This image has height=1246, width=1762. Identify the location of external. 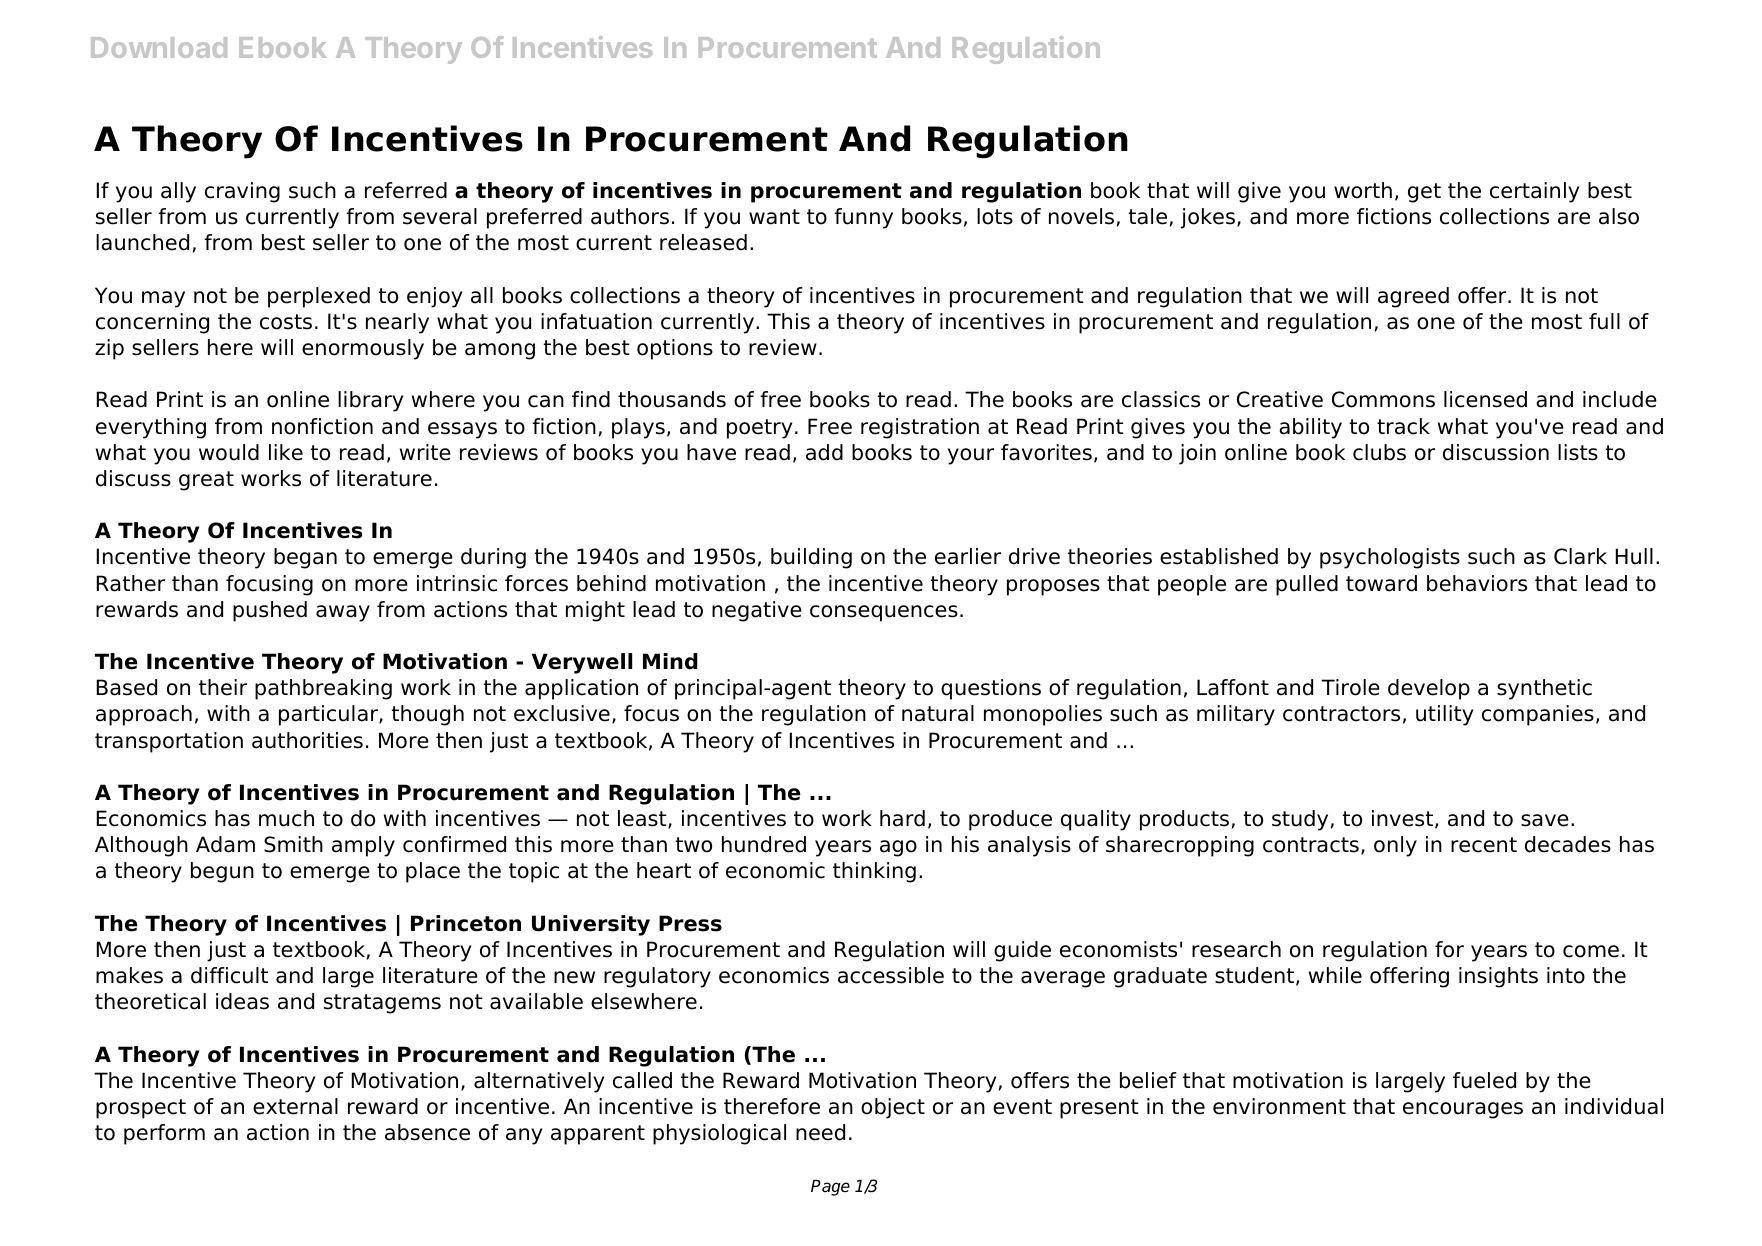
(295, 1106).
